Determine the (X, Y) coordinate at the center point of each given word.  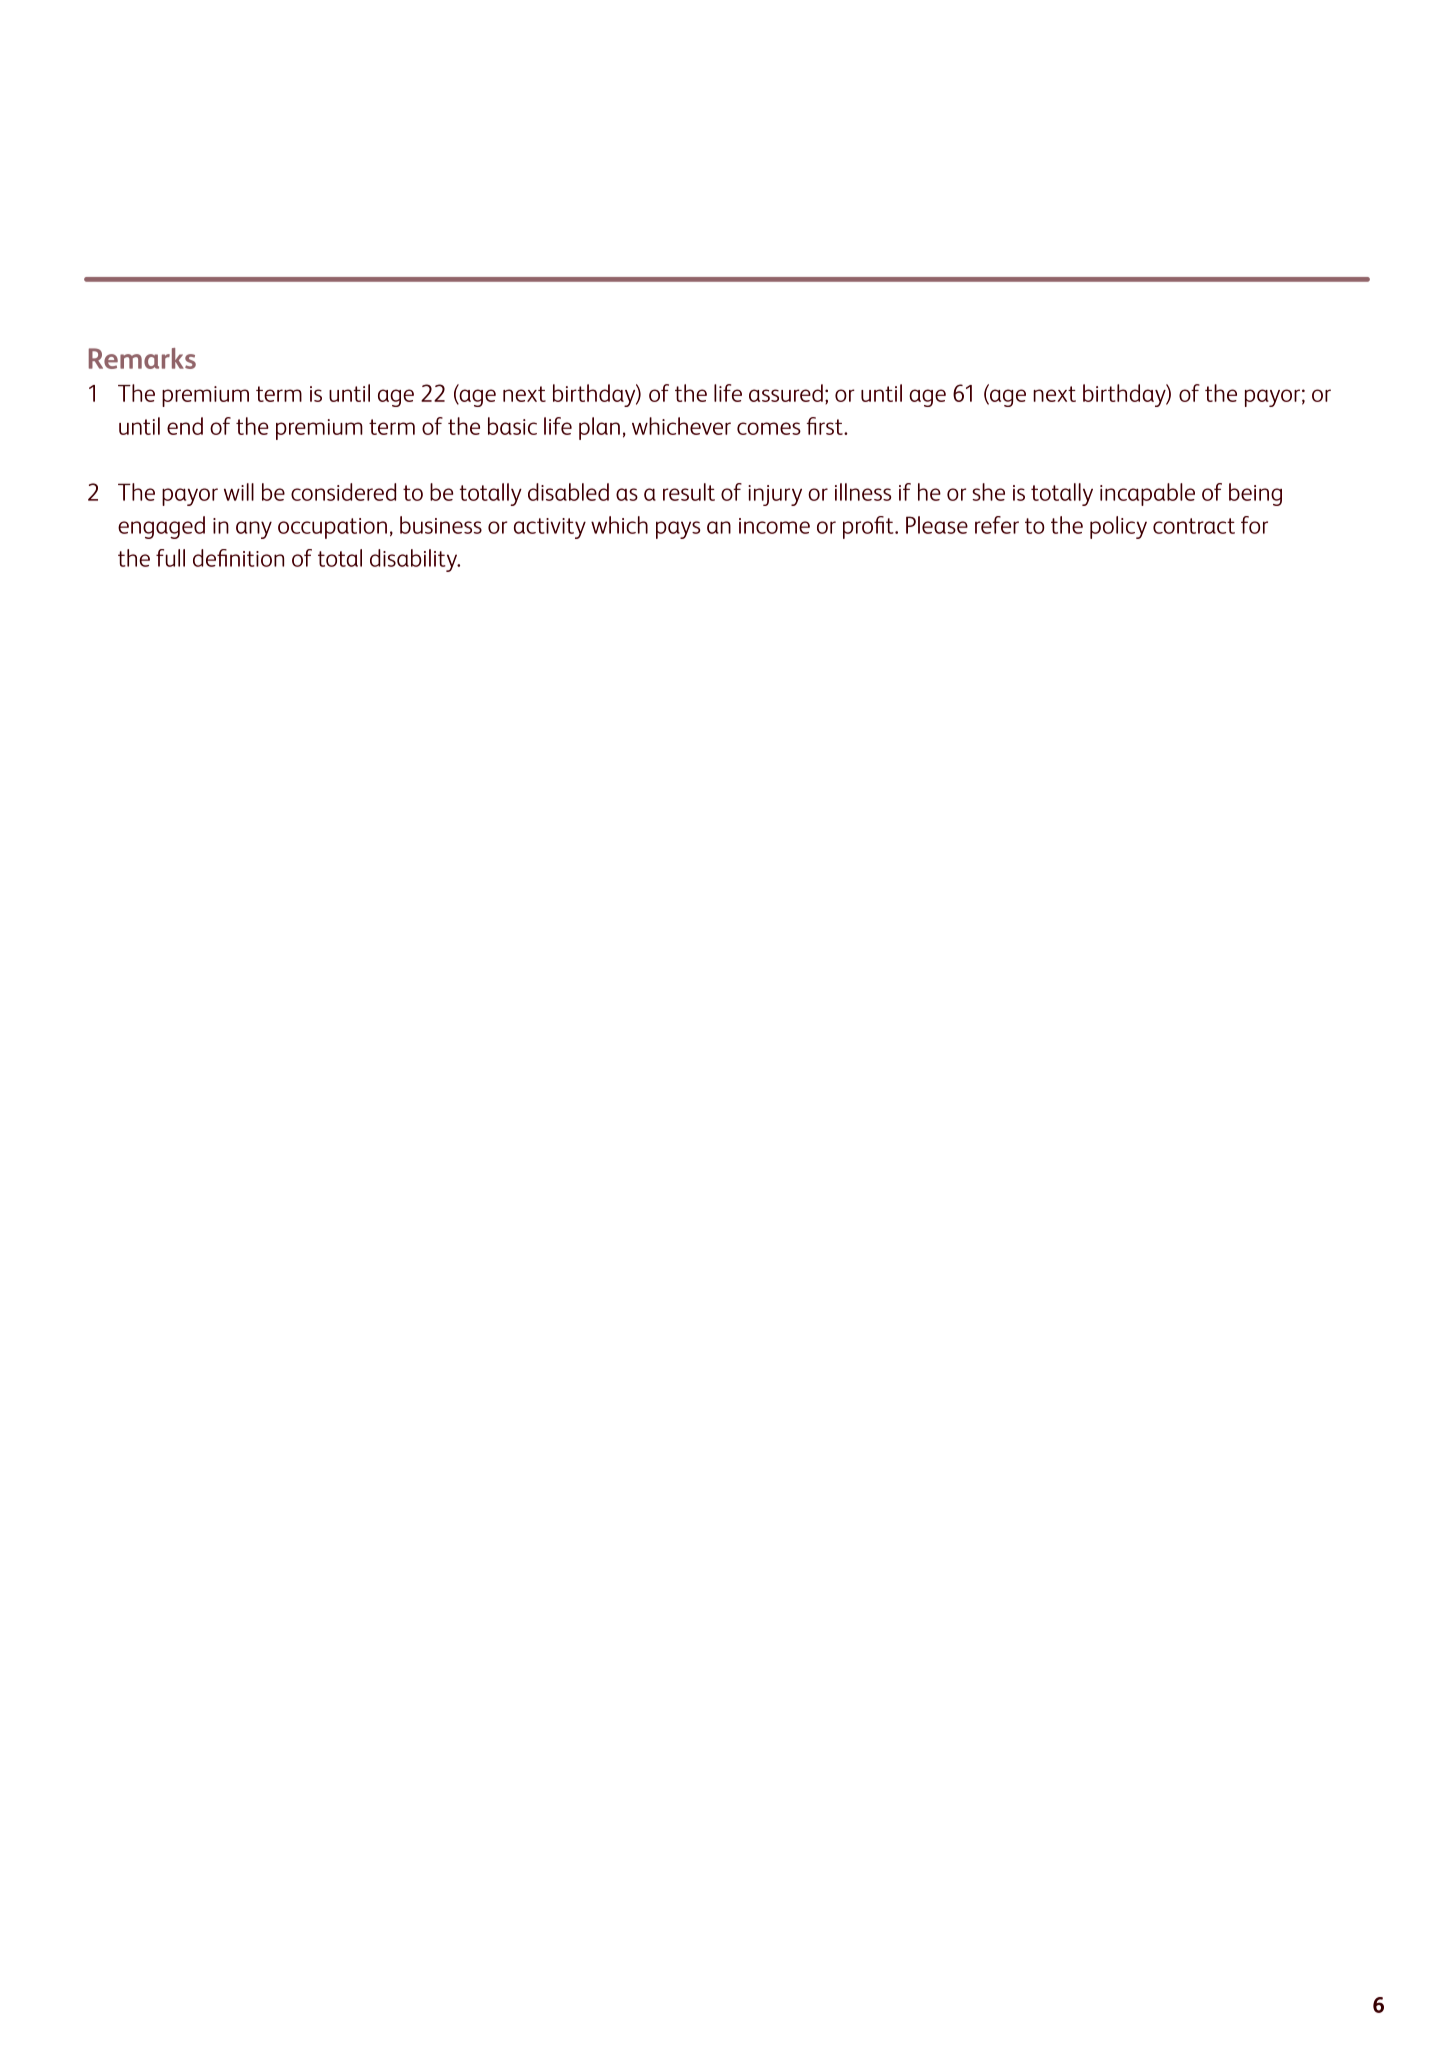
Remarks (142, 358)
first (826, 426)
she (988, 492)
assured (786, 393)
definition (238, 558)
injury (775, 495)
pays (678, 530)
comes (769, 428)
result (689, 492)
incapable (1147, 494)
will (239, 492)
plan (599, 428)
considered (343, 492)
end (185, 426)
